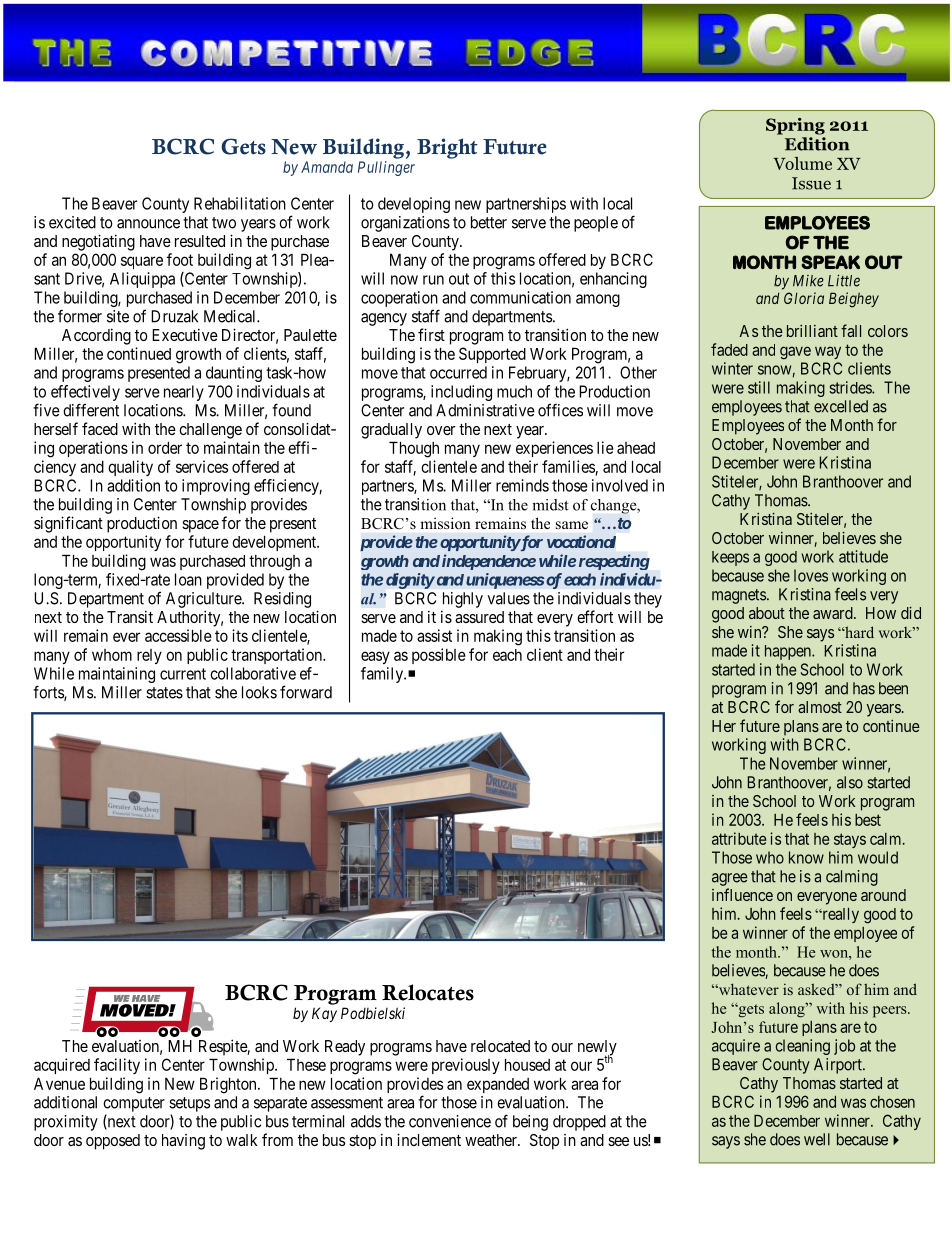 Image resolution: width=952 pixels, height=1233 pixels. What do you see at coordinates (802, 163) in the screenshot?
I see `Volume` at bounding box center [802, 163].
